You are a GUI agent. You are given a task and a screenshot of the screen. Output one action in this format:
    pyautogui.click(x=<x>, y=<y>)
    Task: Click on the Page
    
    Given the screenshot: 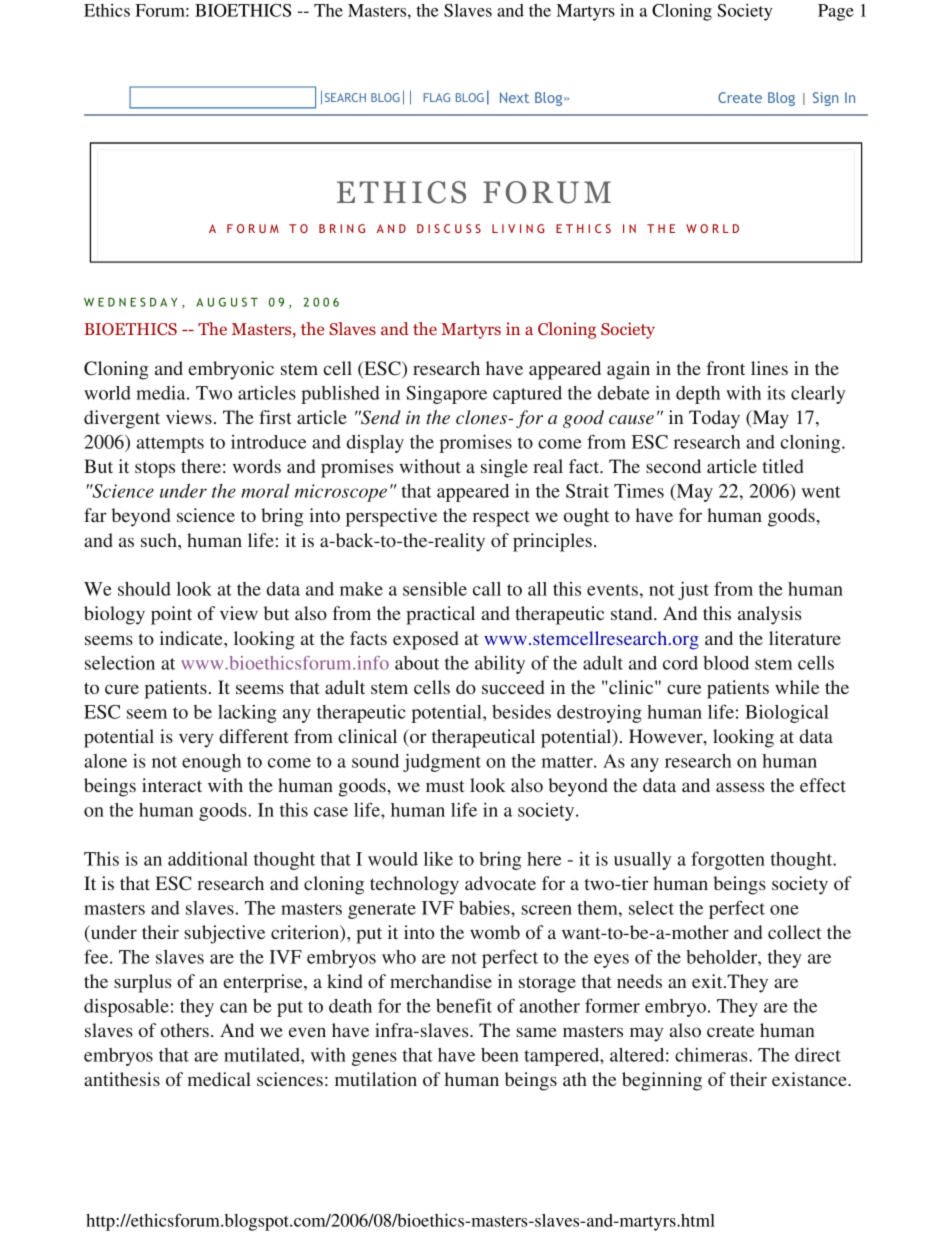 What is the action you would take?
    pyautogui.click(x=836, y=12)
